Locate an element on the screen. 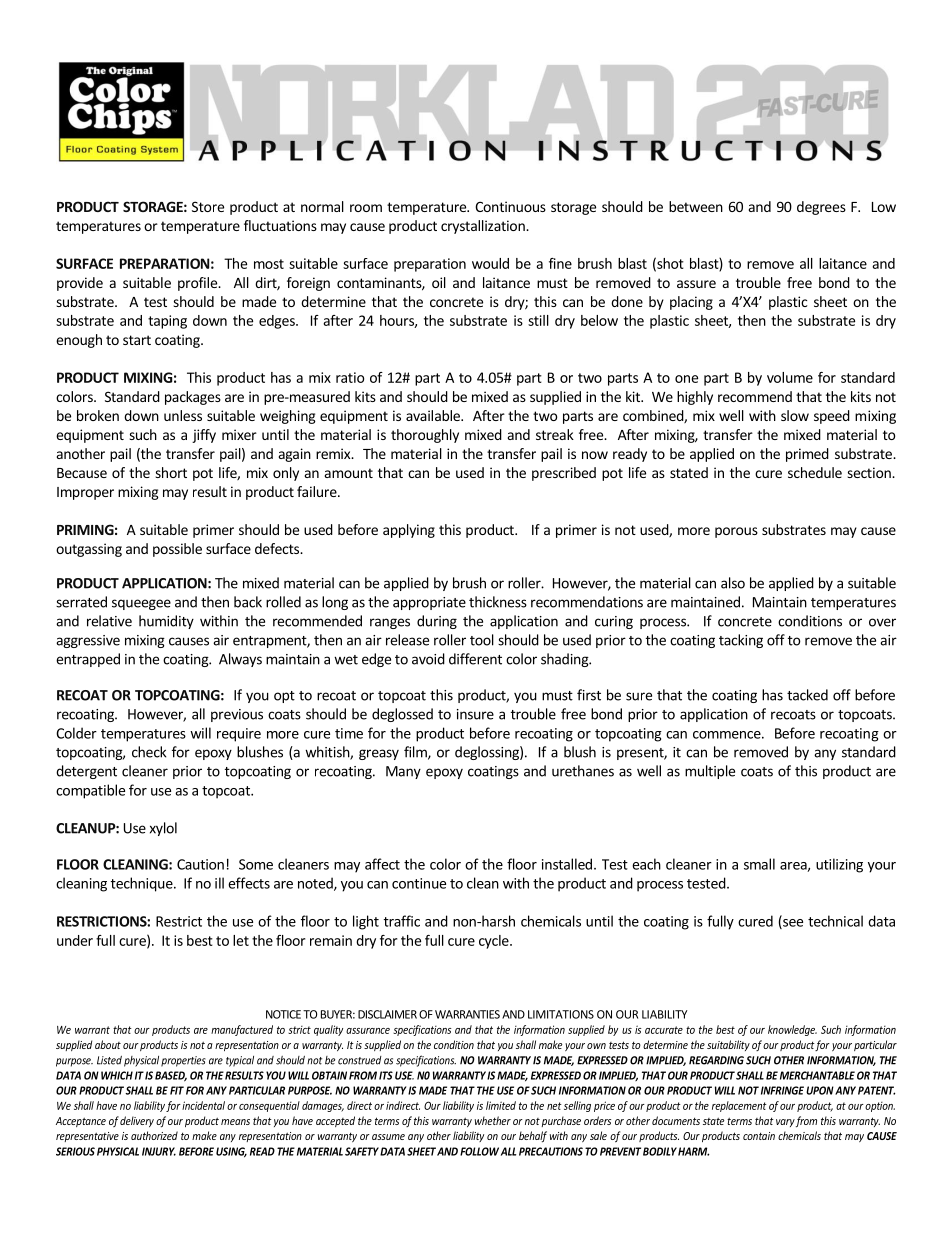 The image size is (952, 1233). authorized is located at coordinates (154, 1135).
